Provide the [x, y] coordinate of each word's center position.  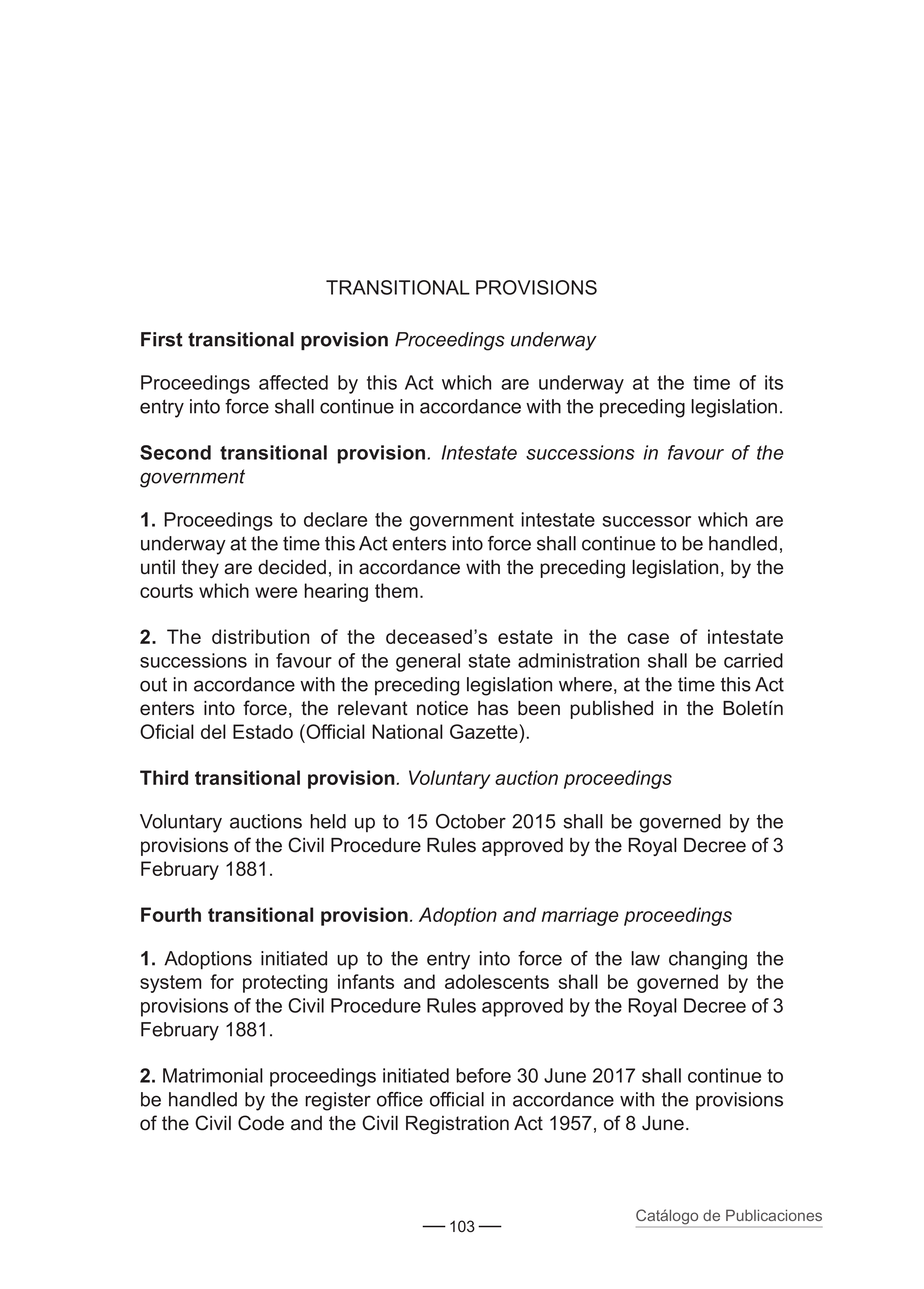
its [774, 382]
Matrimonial [213, 1075]
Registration [457, 1125]
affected [293, 382]
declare [335, 519]
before [483, 1075]
